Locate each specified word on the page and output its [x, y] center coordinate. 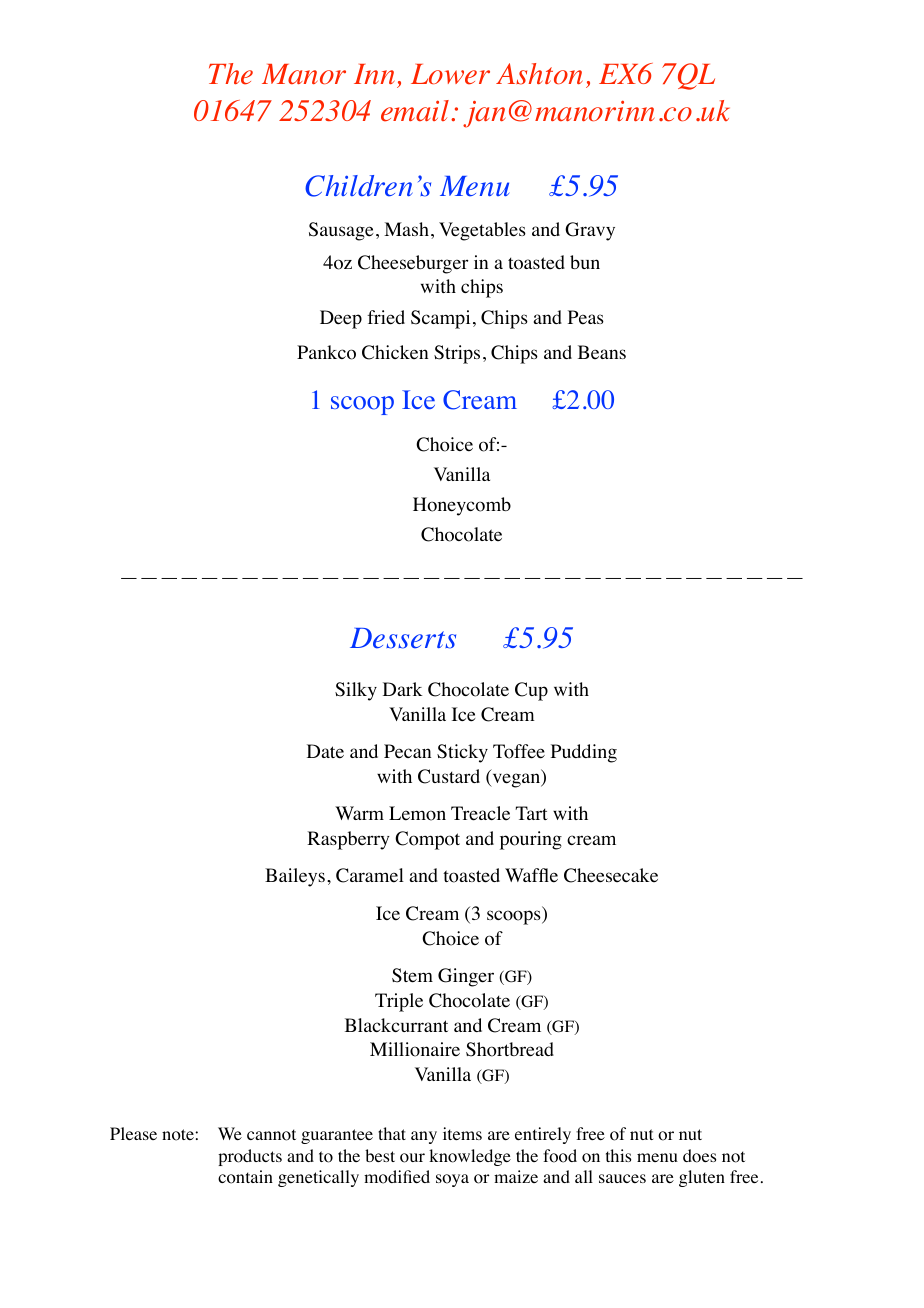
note [179, 1135]
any [424, 1137]
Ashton [539, 74]
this [618, 1155]
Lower [450, 74]
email [416, 111]
